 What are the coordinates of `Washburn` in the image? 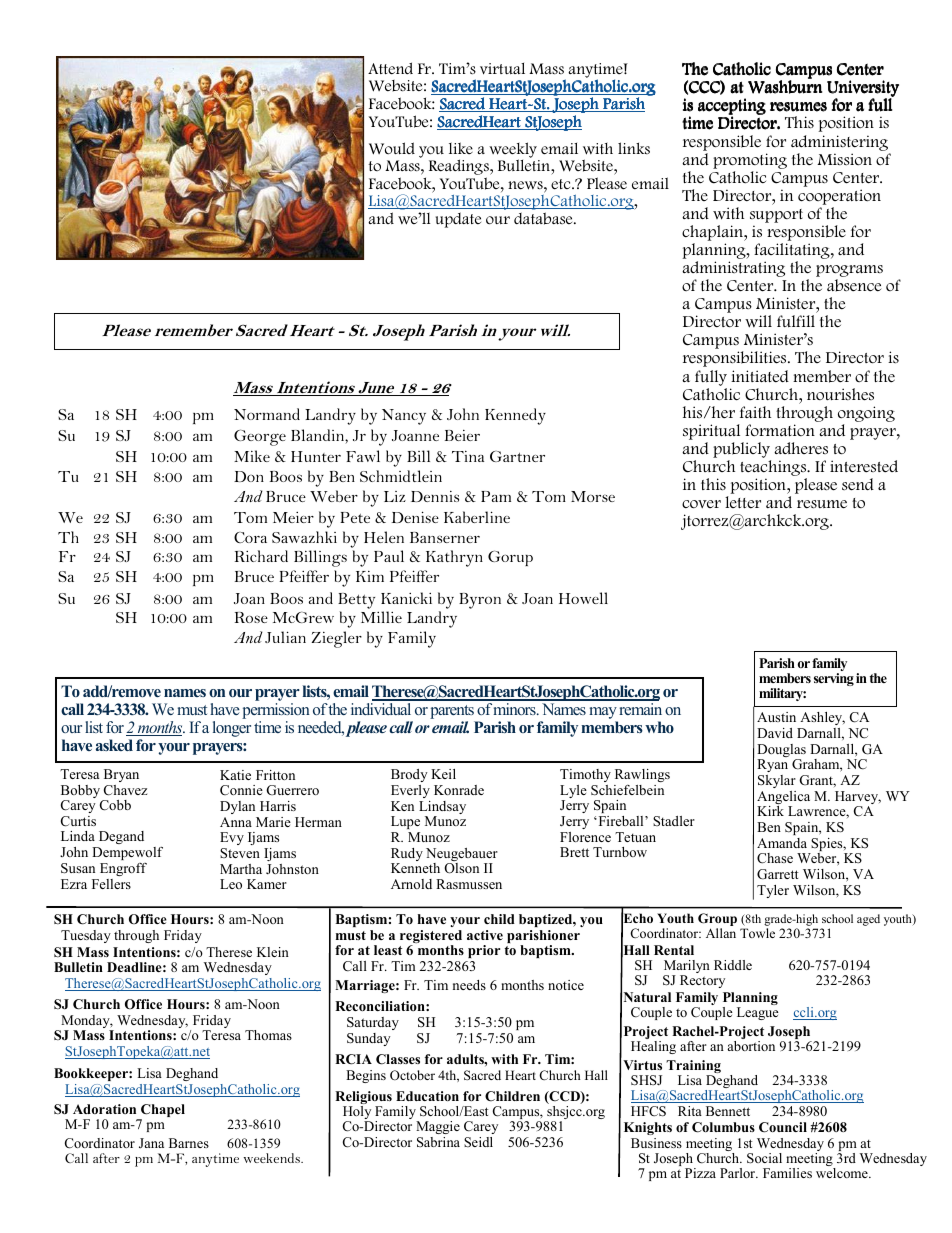 It's located at (785, 87).
